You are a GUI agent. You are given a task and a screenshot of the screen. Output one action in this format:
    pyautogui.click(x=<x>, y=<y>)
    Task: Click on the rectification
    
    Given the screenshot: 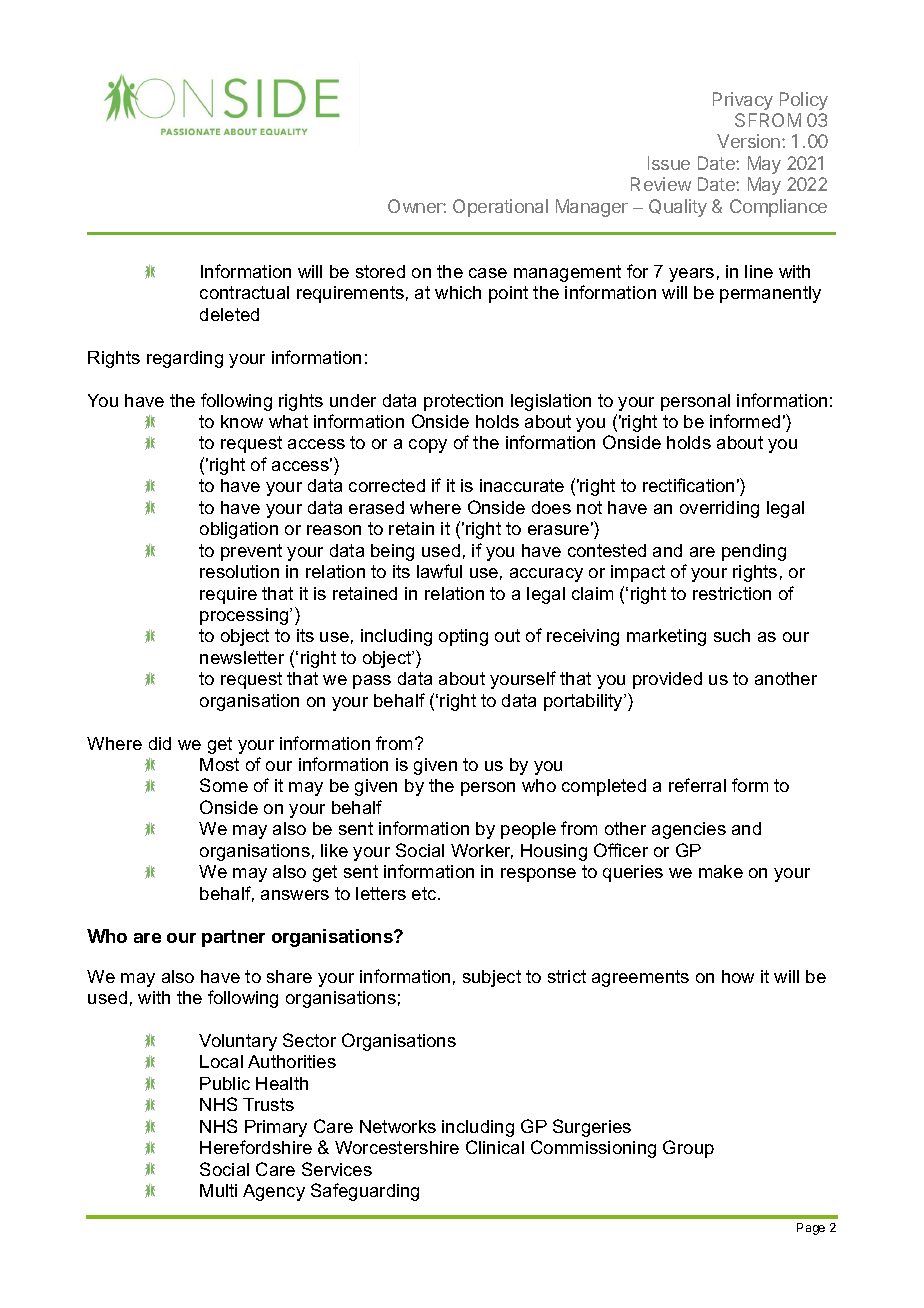 What is the action you would take?
    pyautogui.click(x=688, y=485)
